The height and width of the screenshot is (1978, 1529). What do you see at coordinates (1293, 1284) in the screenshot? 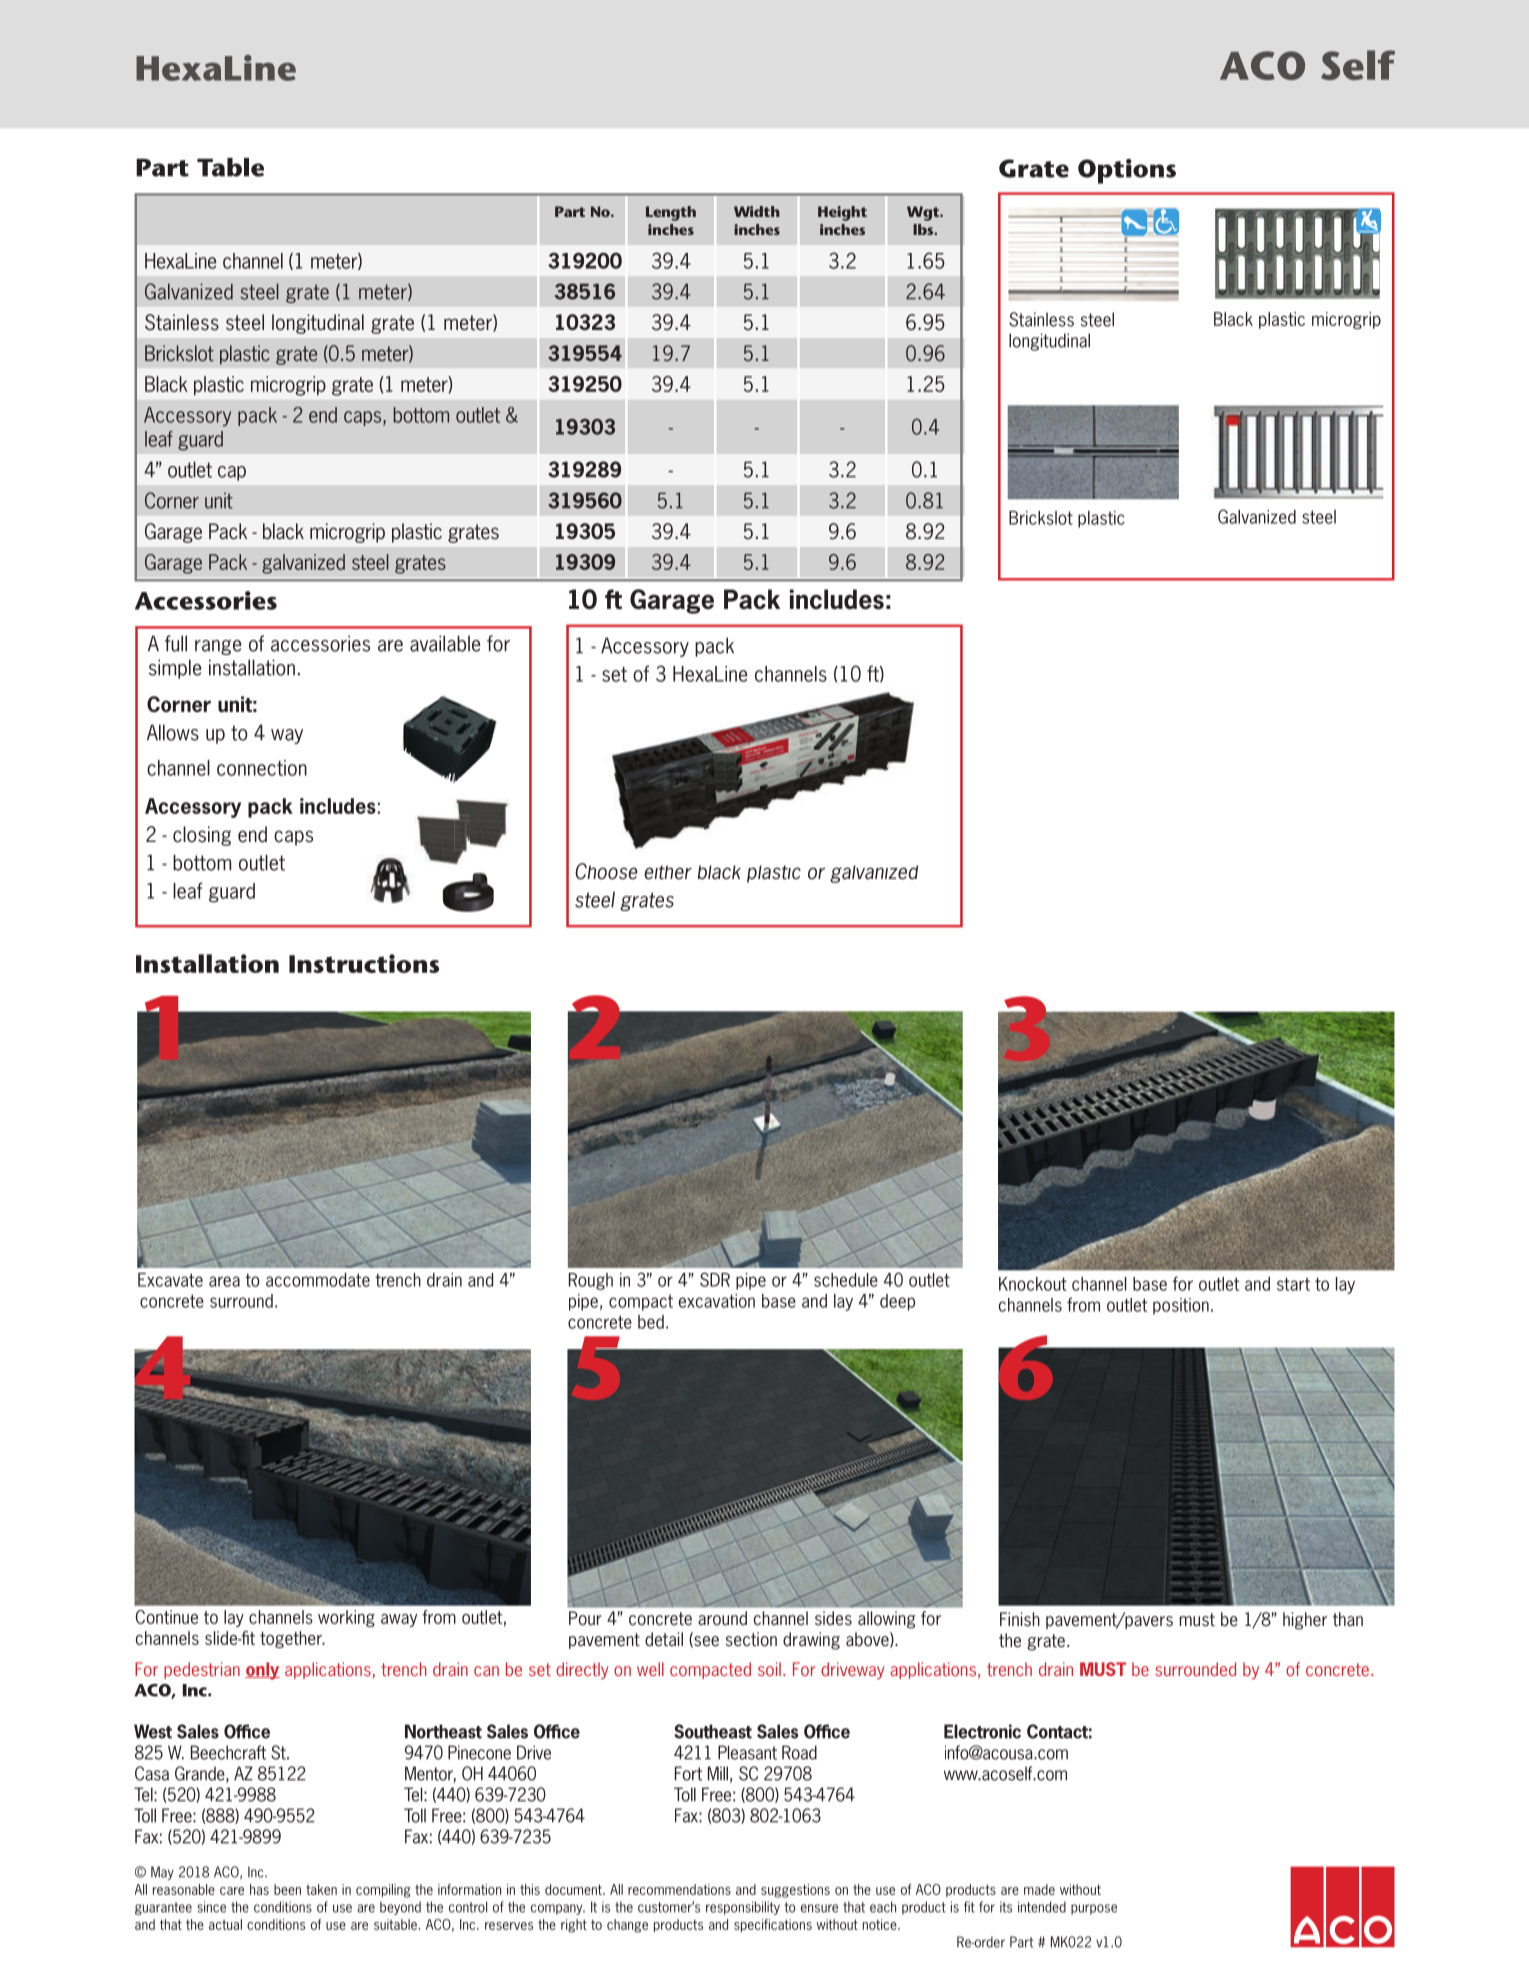
I see `start` at bounding box center [1293, 1284].
